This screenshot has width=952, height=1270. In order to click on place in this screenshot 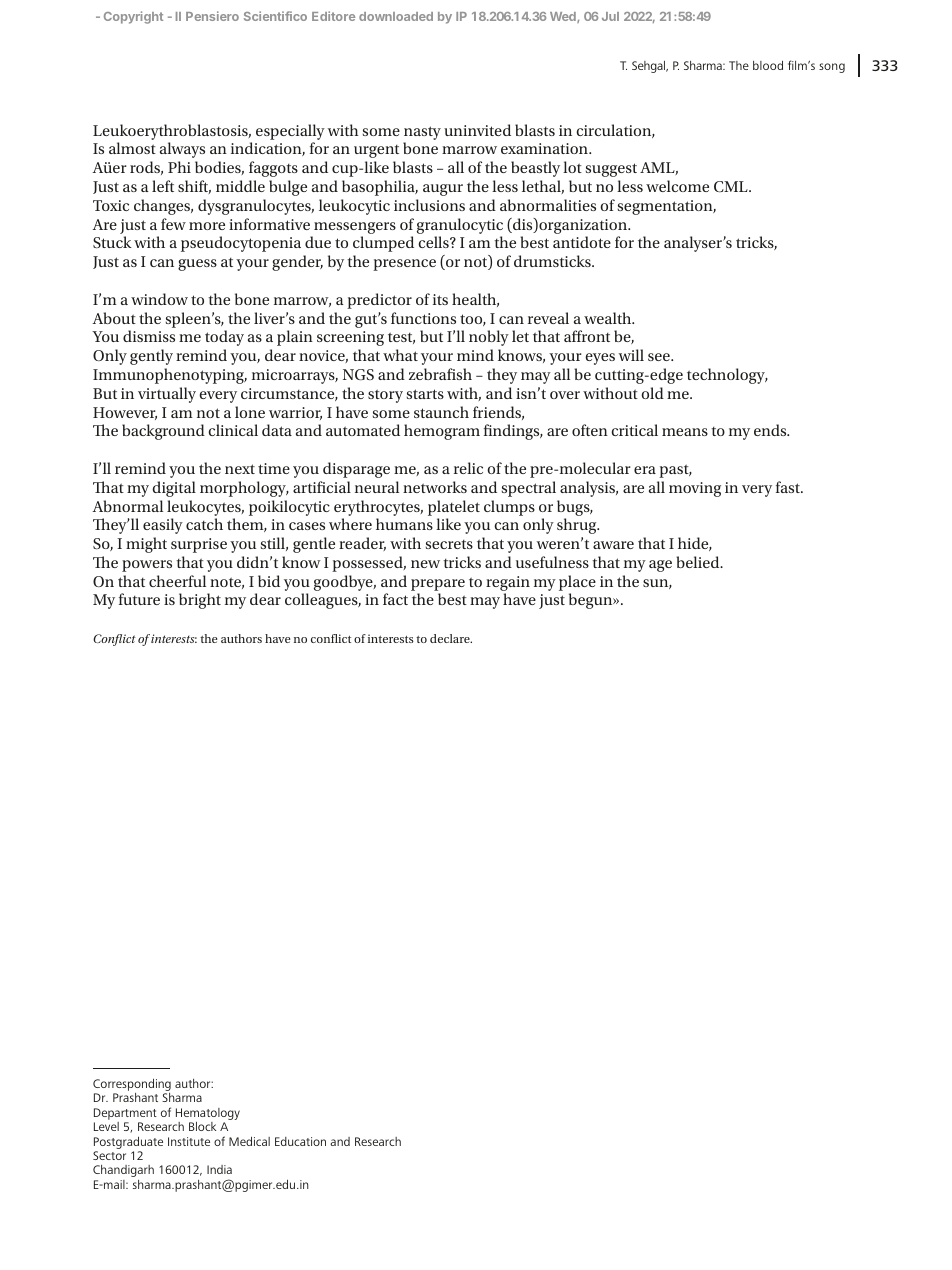, I will do `click(577, 583)`.
